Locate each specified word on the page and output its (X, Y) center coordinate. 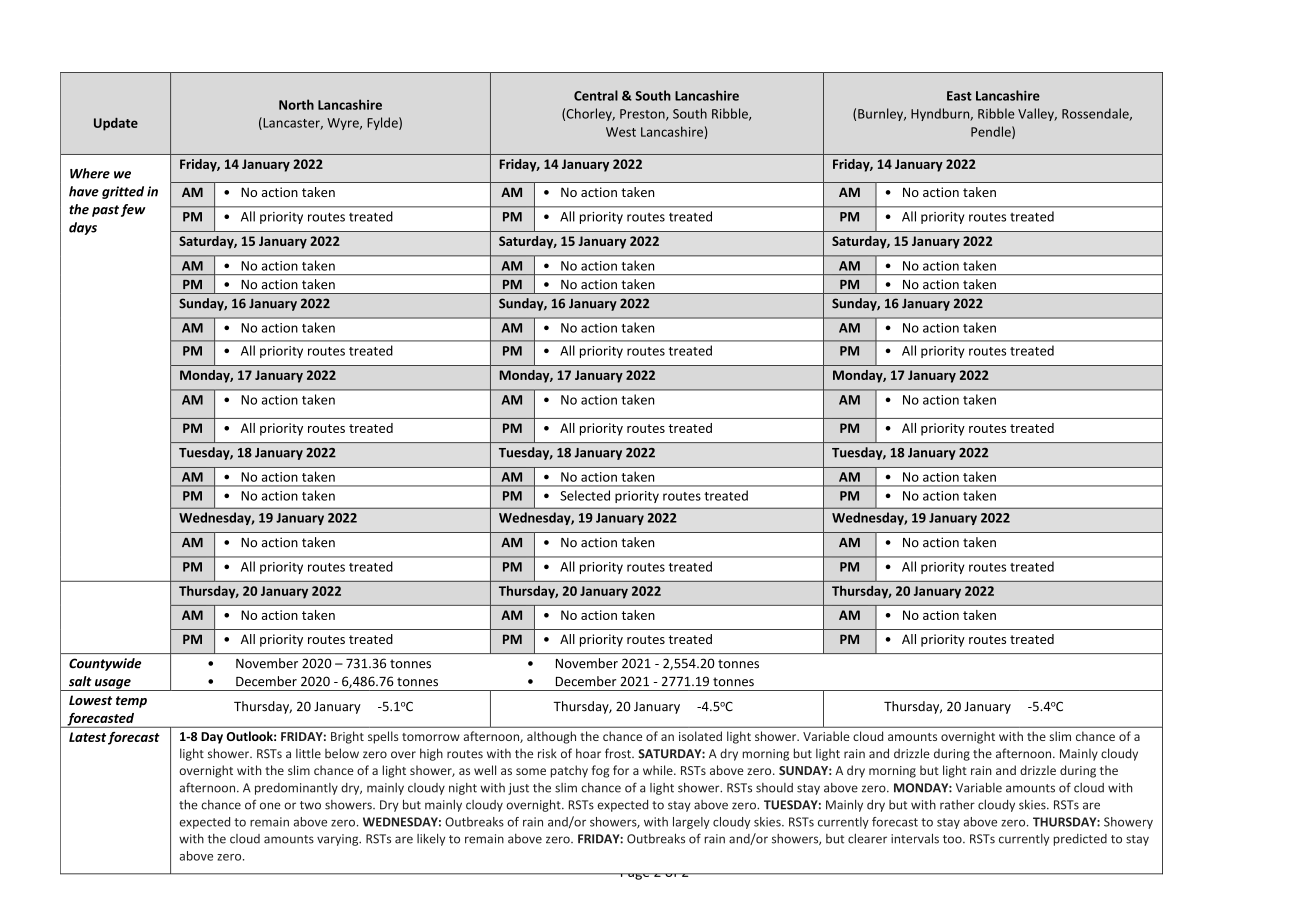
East (959, 96)
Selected (585, 495)
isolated (700, 736)
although (551, 737)
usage (113, 685)
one (270, 806)
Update (116, 124)
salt (80, 681)
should (774, 788)
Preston (643, 115)
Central (596, 95)
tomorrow (431, 737)
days (83, 228)
